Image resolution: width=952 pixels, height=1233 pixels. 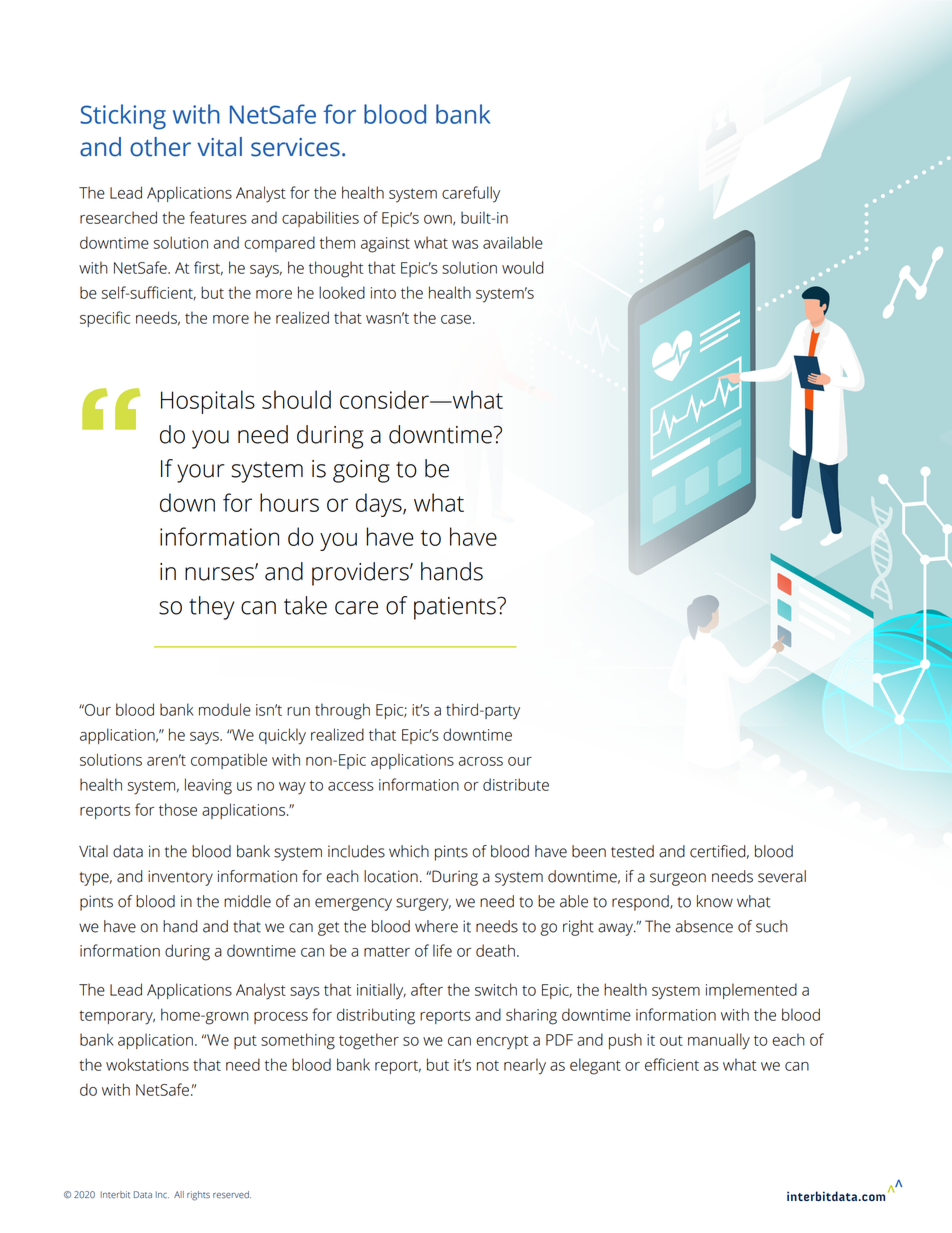 I want to click on your, so click(x=200, y=473).
